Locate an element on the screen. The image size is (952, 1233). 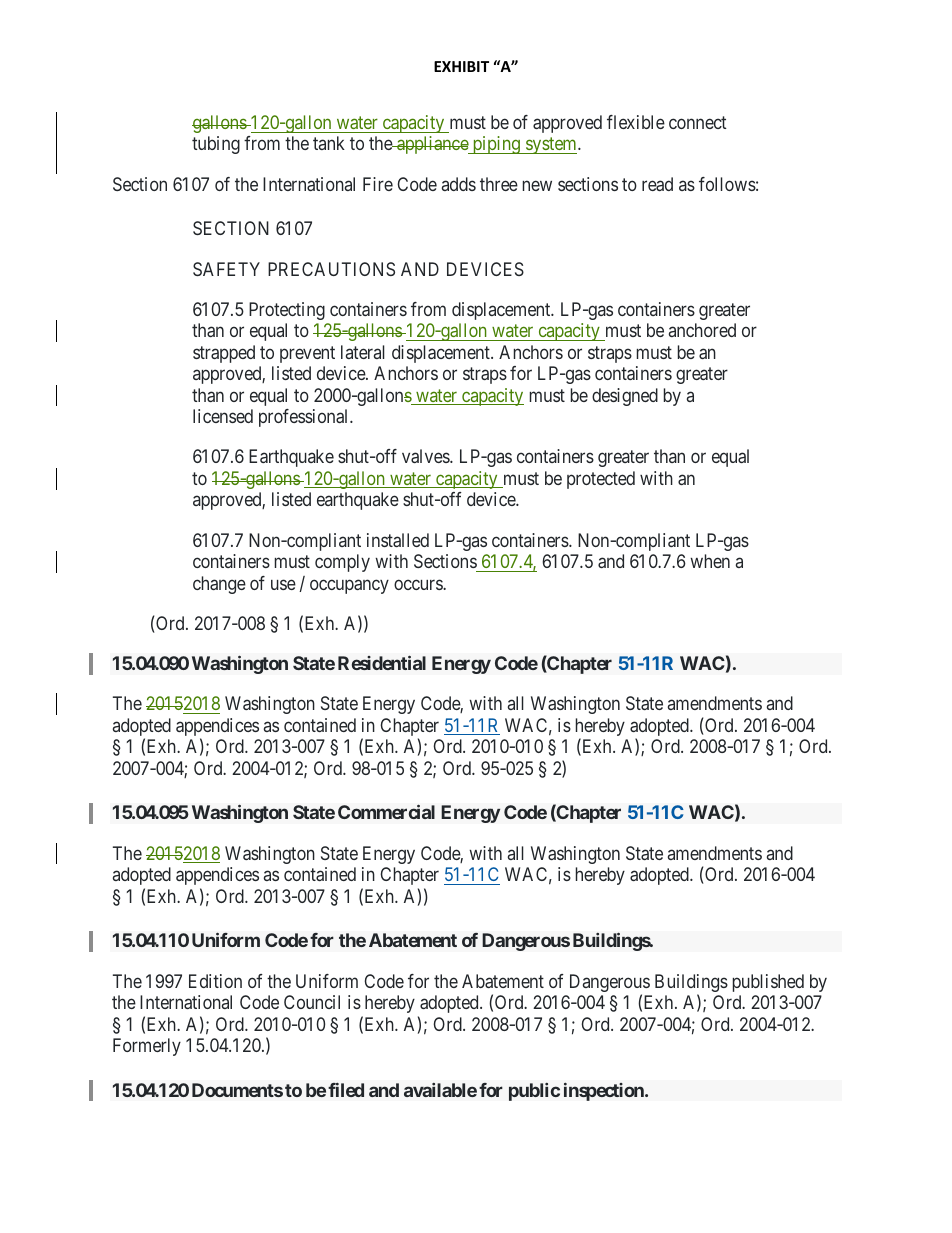
public is located at coordinates (534, 1092).
